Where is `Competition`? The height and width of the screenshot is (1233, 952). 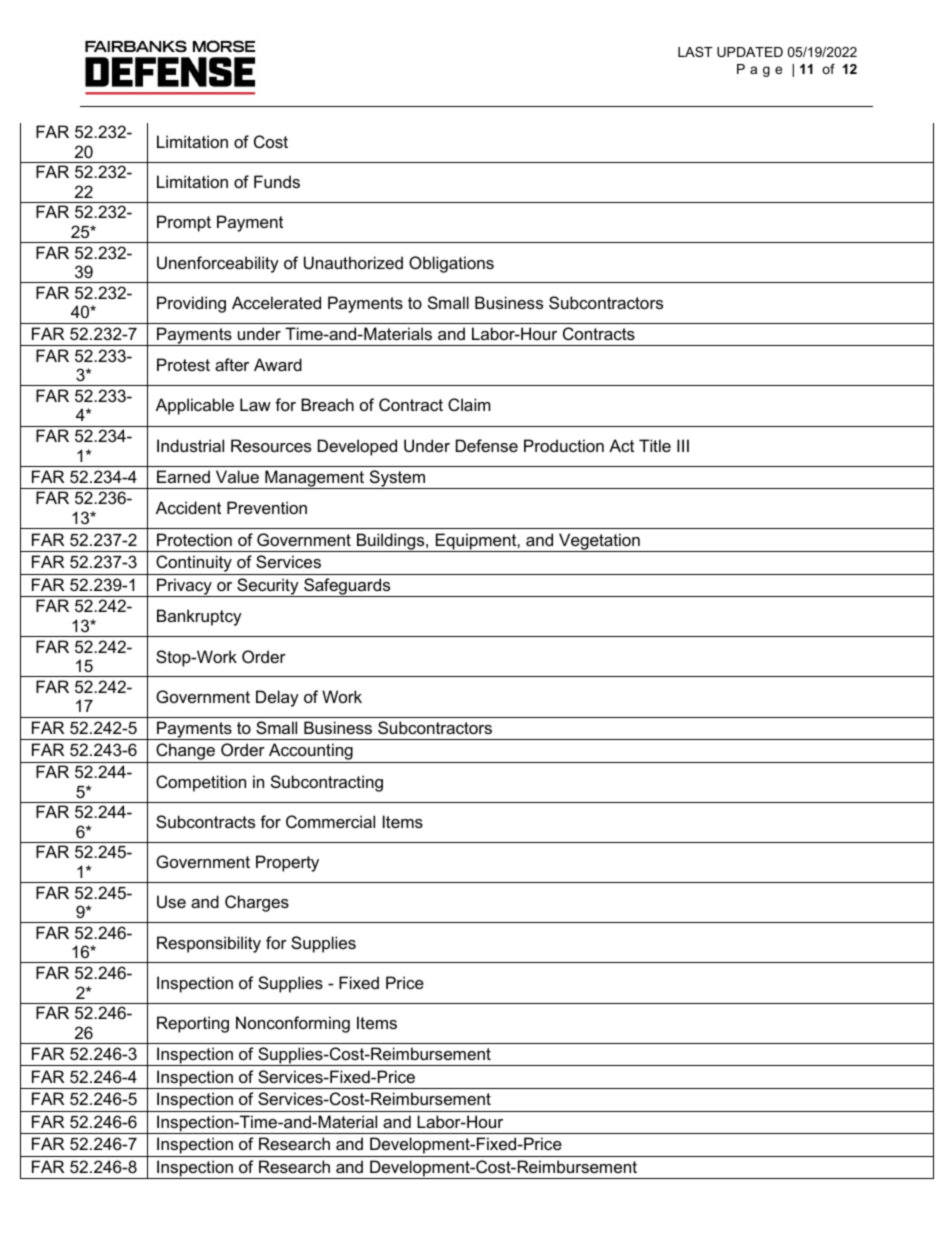
Competition is located at coordinates (201, 783).
